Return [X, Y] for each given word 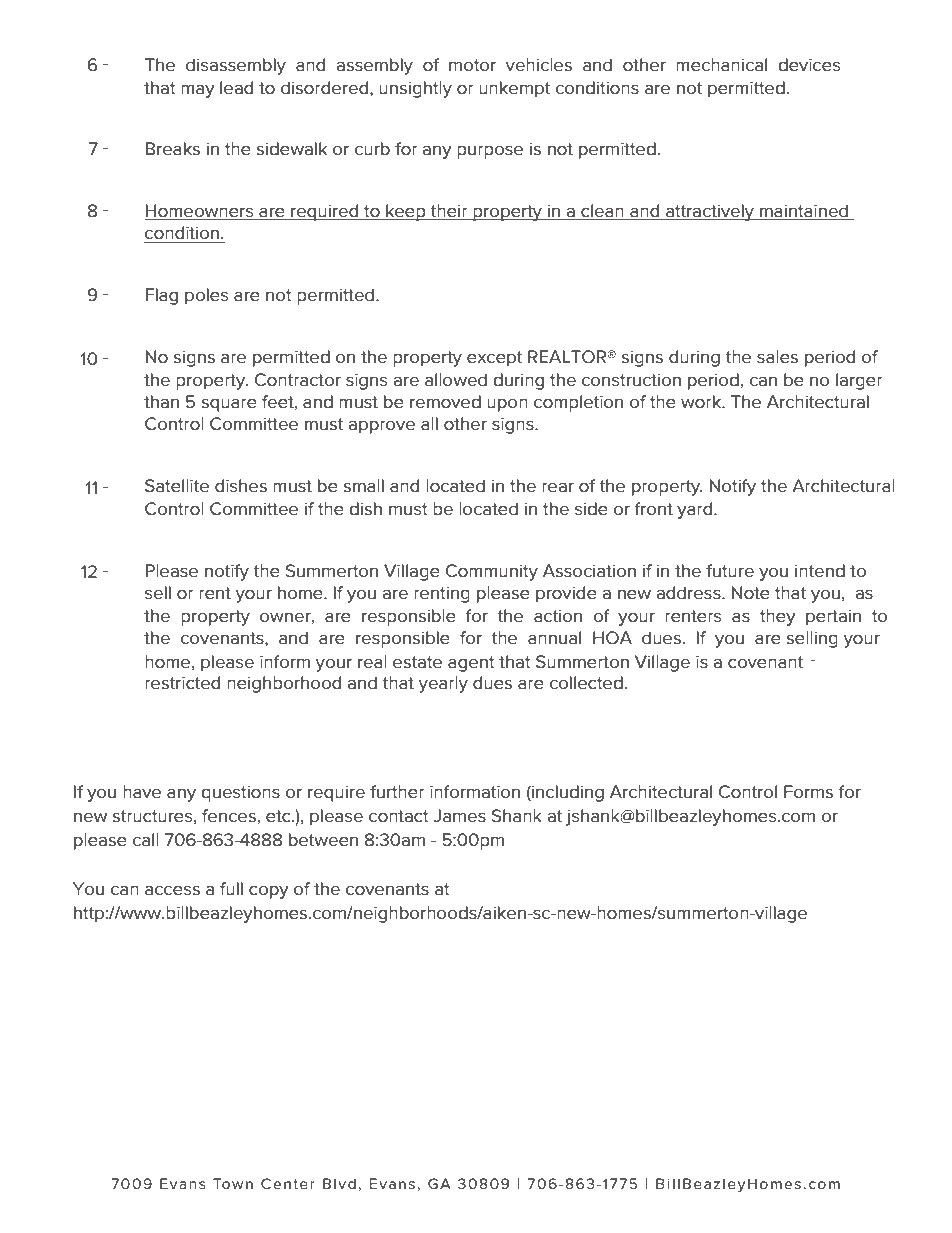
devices [809, 65]
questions [240, 793]
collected [586, 682]
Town [233, 1183]
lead [236, 87]
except [494, 359]
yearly [443, 684]
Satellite [177, 485]
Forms [808, 792]
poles [207, 296]
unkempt [514, 89]
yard [696, 510]
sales [777, 357]
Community [492, 572]
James [459, 816]
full [231, 889]
